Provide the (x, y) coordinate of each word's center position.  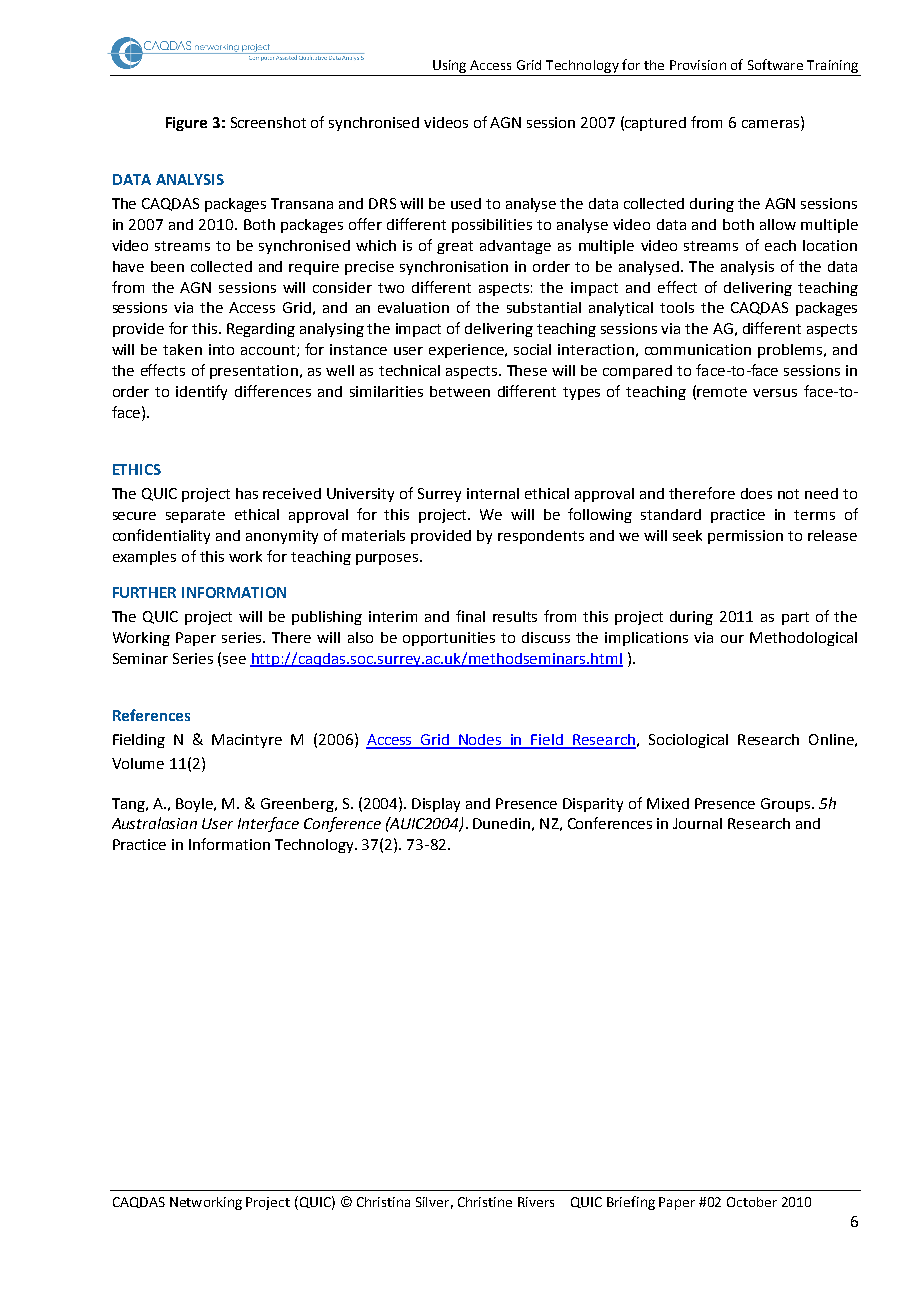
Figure (186, 124)
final (470, 616)
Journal (697, 823)
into (221, 349)
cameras (772, 122)
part (795, 618)
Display (436, 805)
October (752, 1202)
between (460, 391)
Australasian (154, 823)
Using (449, 66)
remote (722, 392)
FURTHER (144, 592)
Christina (383, 1202)
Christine (485, 1202)
